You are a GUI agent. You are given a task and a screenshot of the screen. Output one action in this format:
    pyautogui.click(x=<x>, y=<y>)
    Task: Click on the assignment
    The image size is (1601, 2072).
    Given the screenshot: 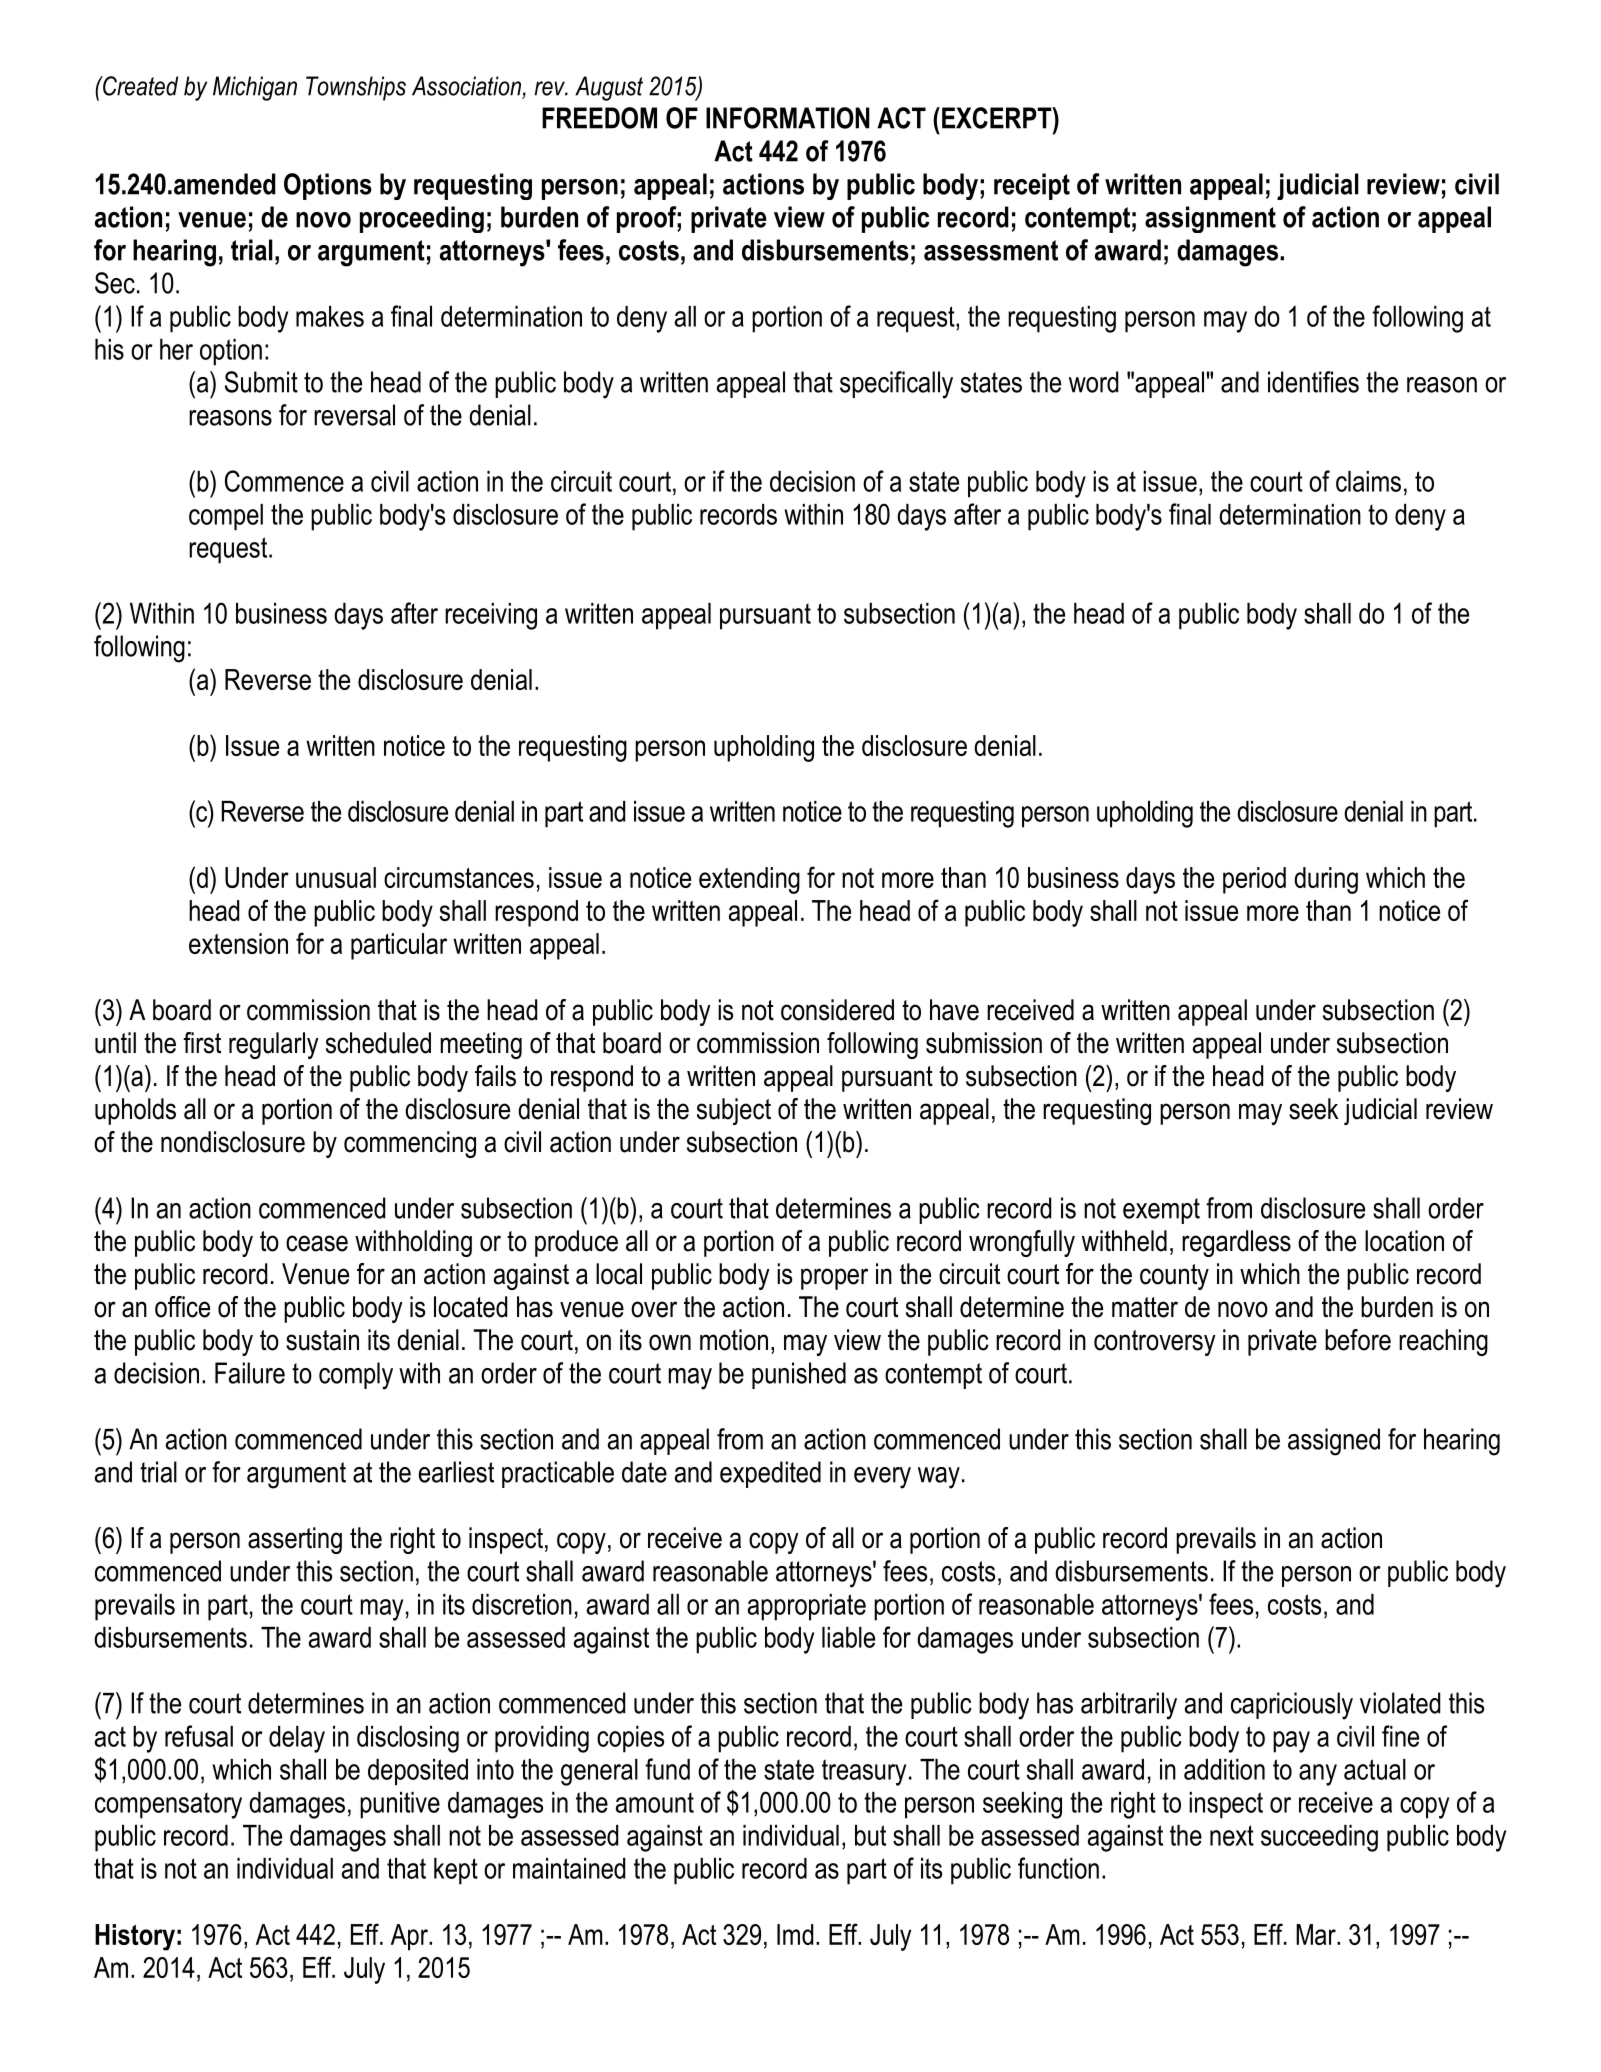 What is the action you would take?
    pyautogui.click(x=1210, y=219)
